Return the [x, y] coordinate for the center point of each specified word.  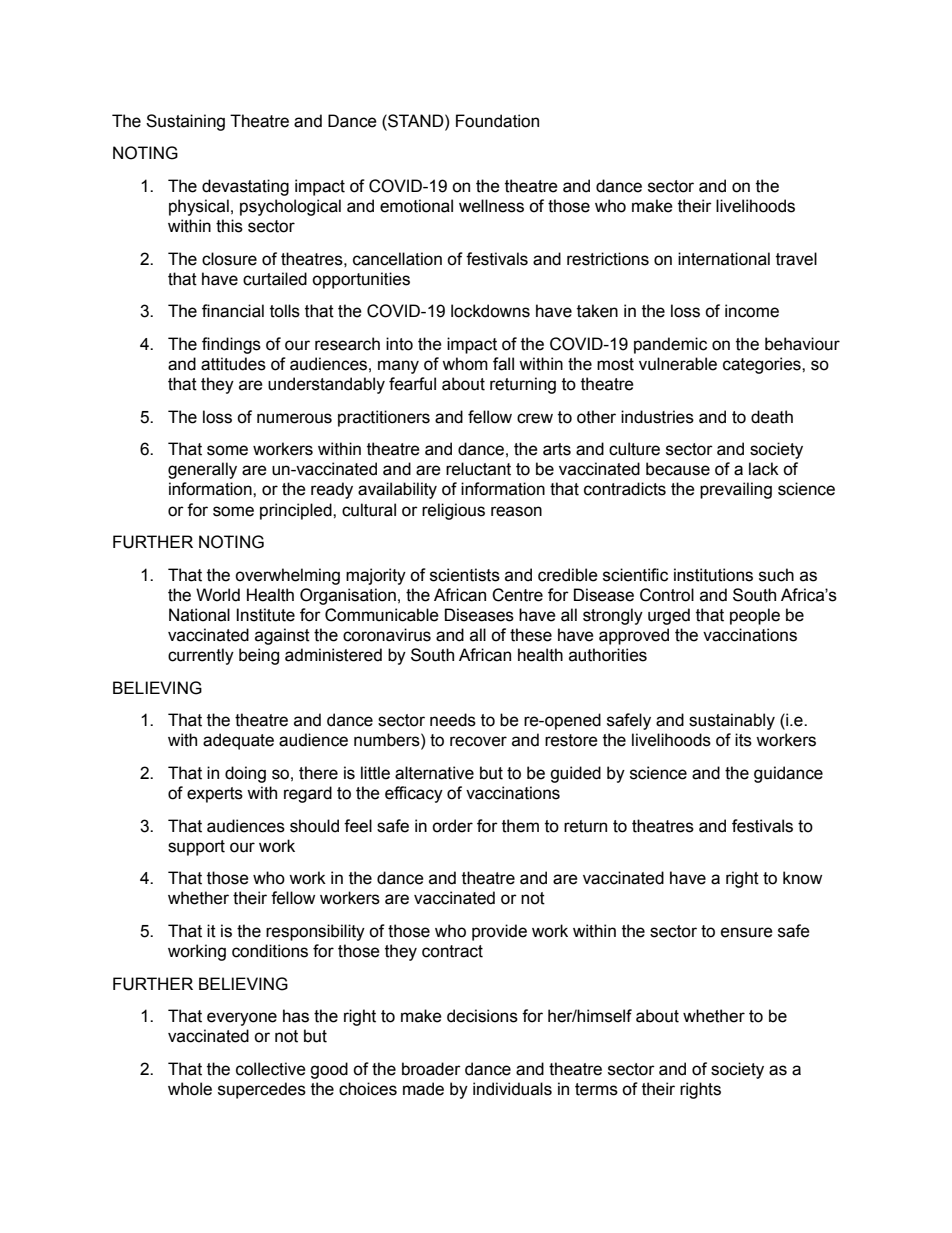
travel [796, 259]
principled [297, 511]
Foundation [497, 121]
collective [271, 1069]
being [259, 656]
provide [499, 932]
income [752, 311]
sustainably [732, 721]
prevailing [736, 490]
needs [453, 720]
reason [516, 511]
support [196, 848]
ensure [747, 932]
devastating [245, 187]
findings [231, 345]
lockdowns [490, 311]
